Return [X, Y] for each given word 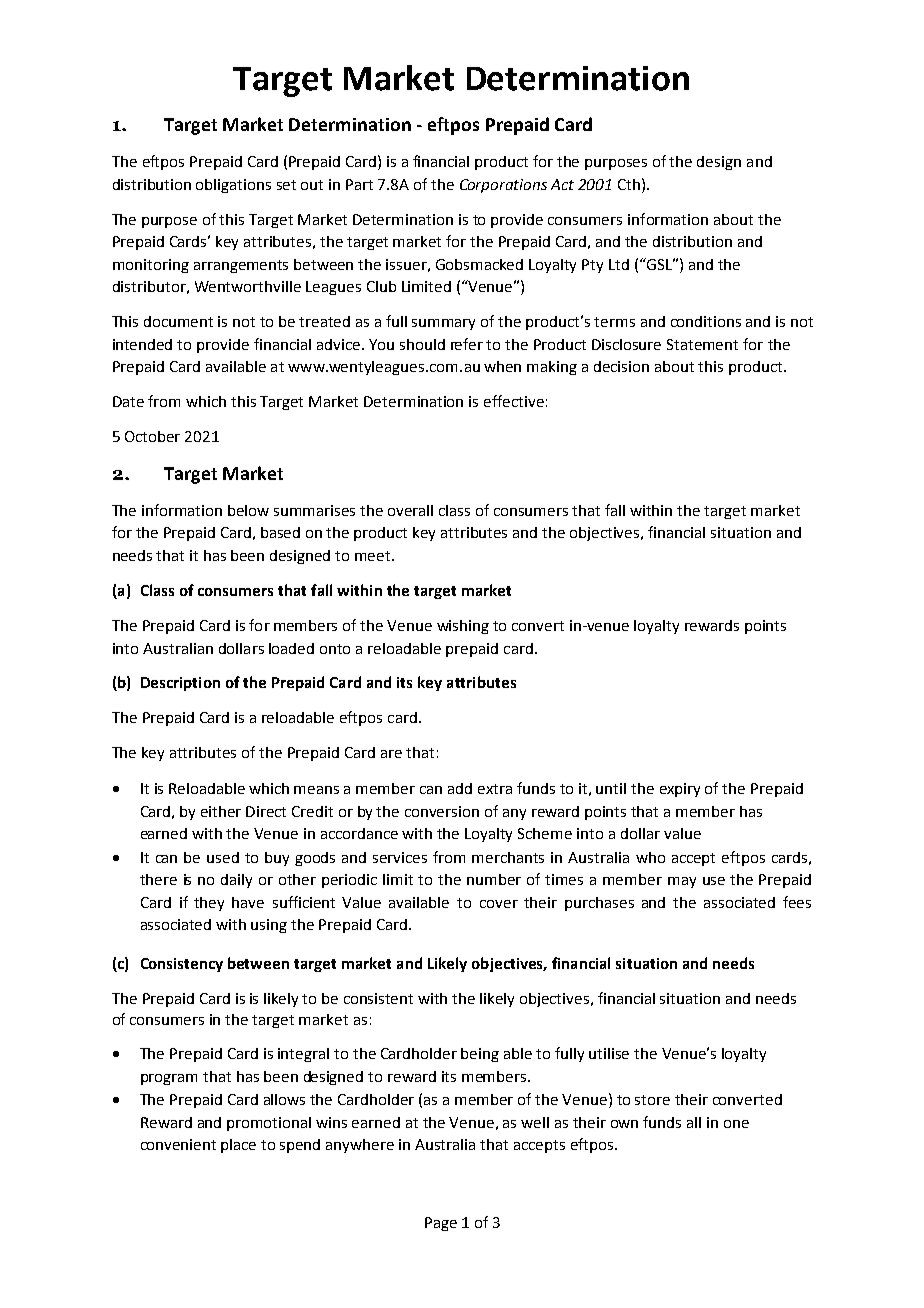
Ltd [619, 264]
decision [621, 366]
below [248, 510]
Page [441, 1224]
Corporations [503, 186]
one [736, 1124]
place [238, 1146]
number [494, 879]
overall [410, 510]
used [223, 857]
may [682, 882]
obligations [233, 186]
